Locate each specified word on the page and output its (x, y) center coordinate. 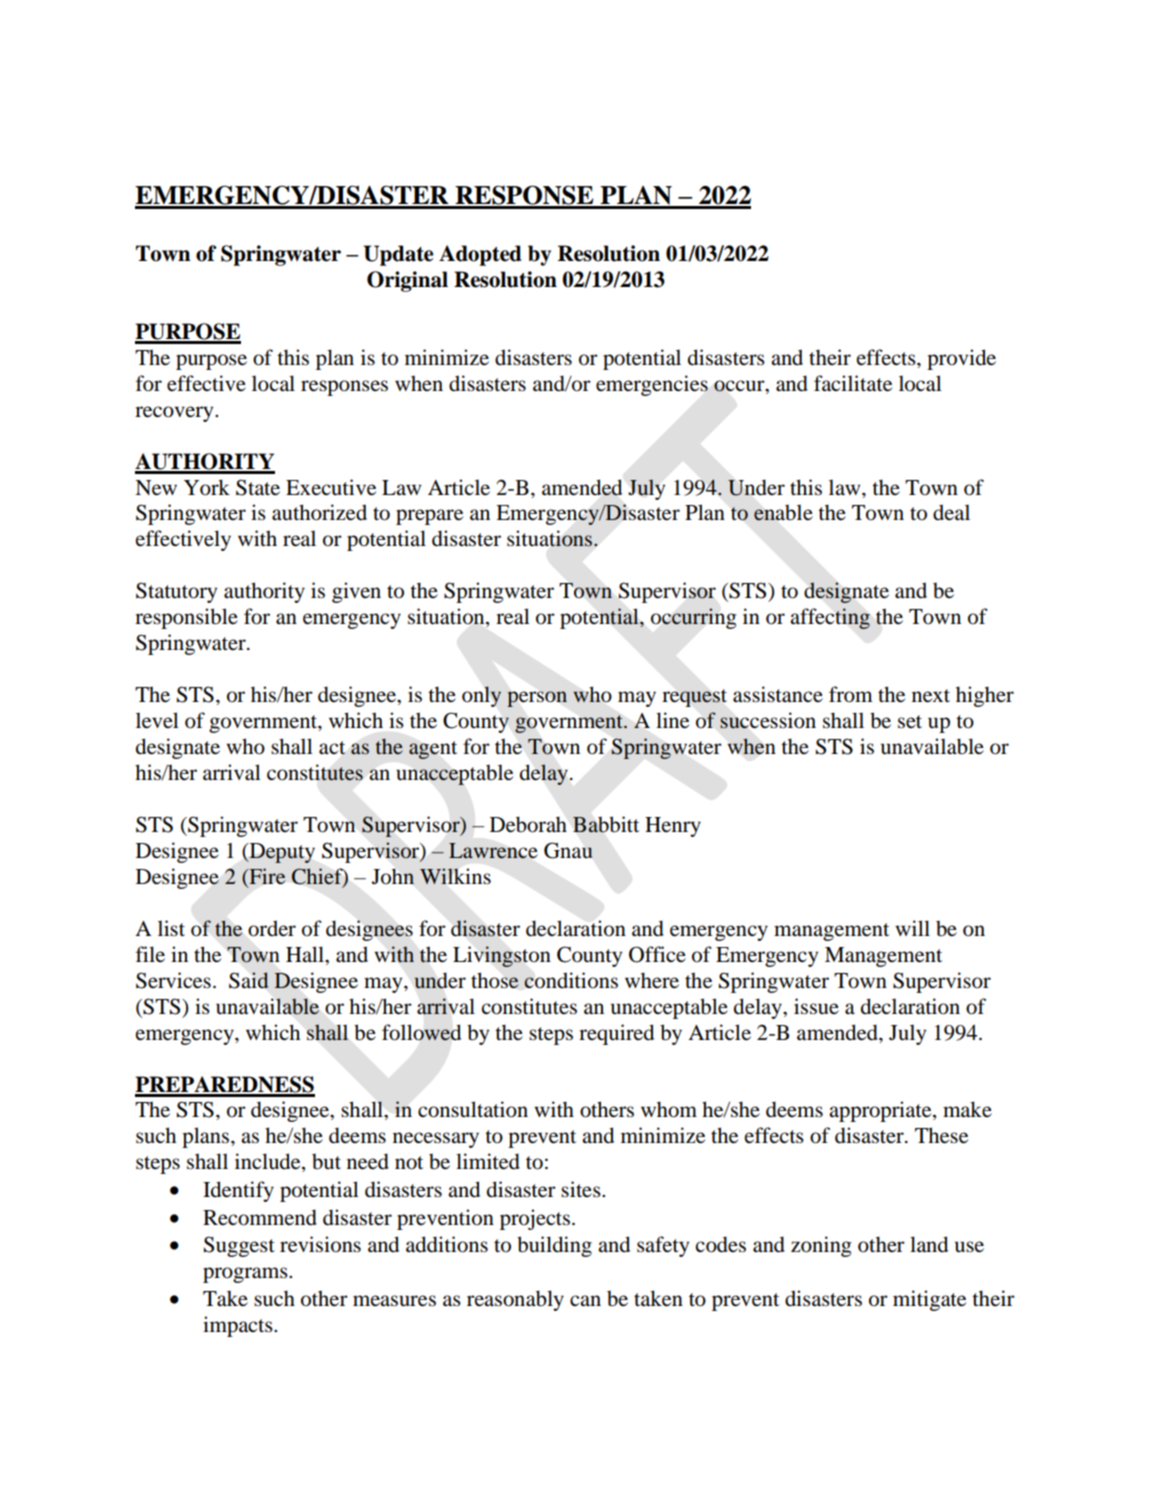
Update (398, 255)
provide (961, 359)
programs (246, 1275)
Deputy (281, 853)
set (910, 722)
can (585, 1300)
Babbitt (606, 824)
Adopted (480, 255)
